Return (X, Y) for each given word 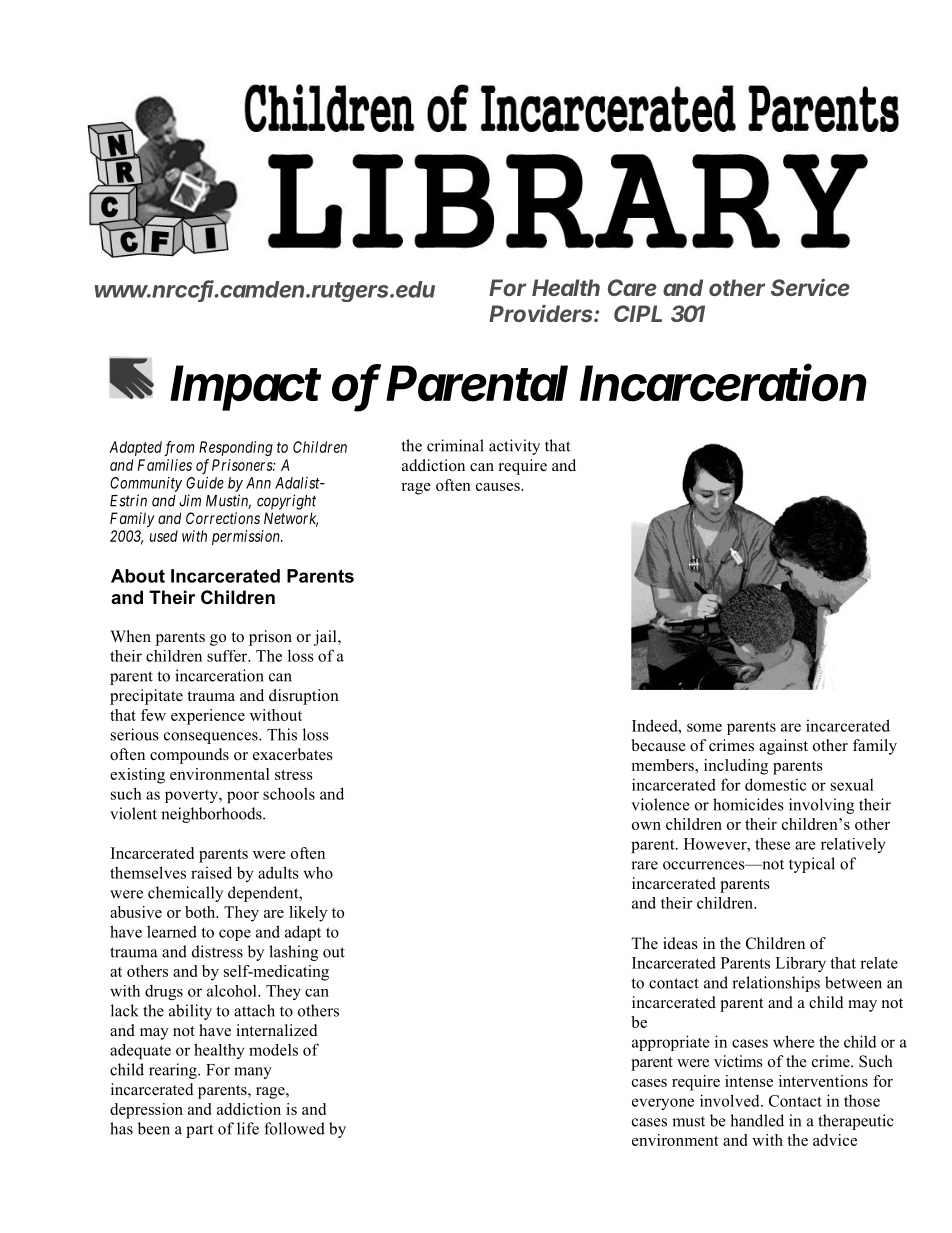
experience (208, 717)
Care (632, 287)
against (783, 747)
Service (810, 287)
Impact (245, 388)
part (199, 1131)
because (658, 745)
